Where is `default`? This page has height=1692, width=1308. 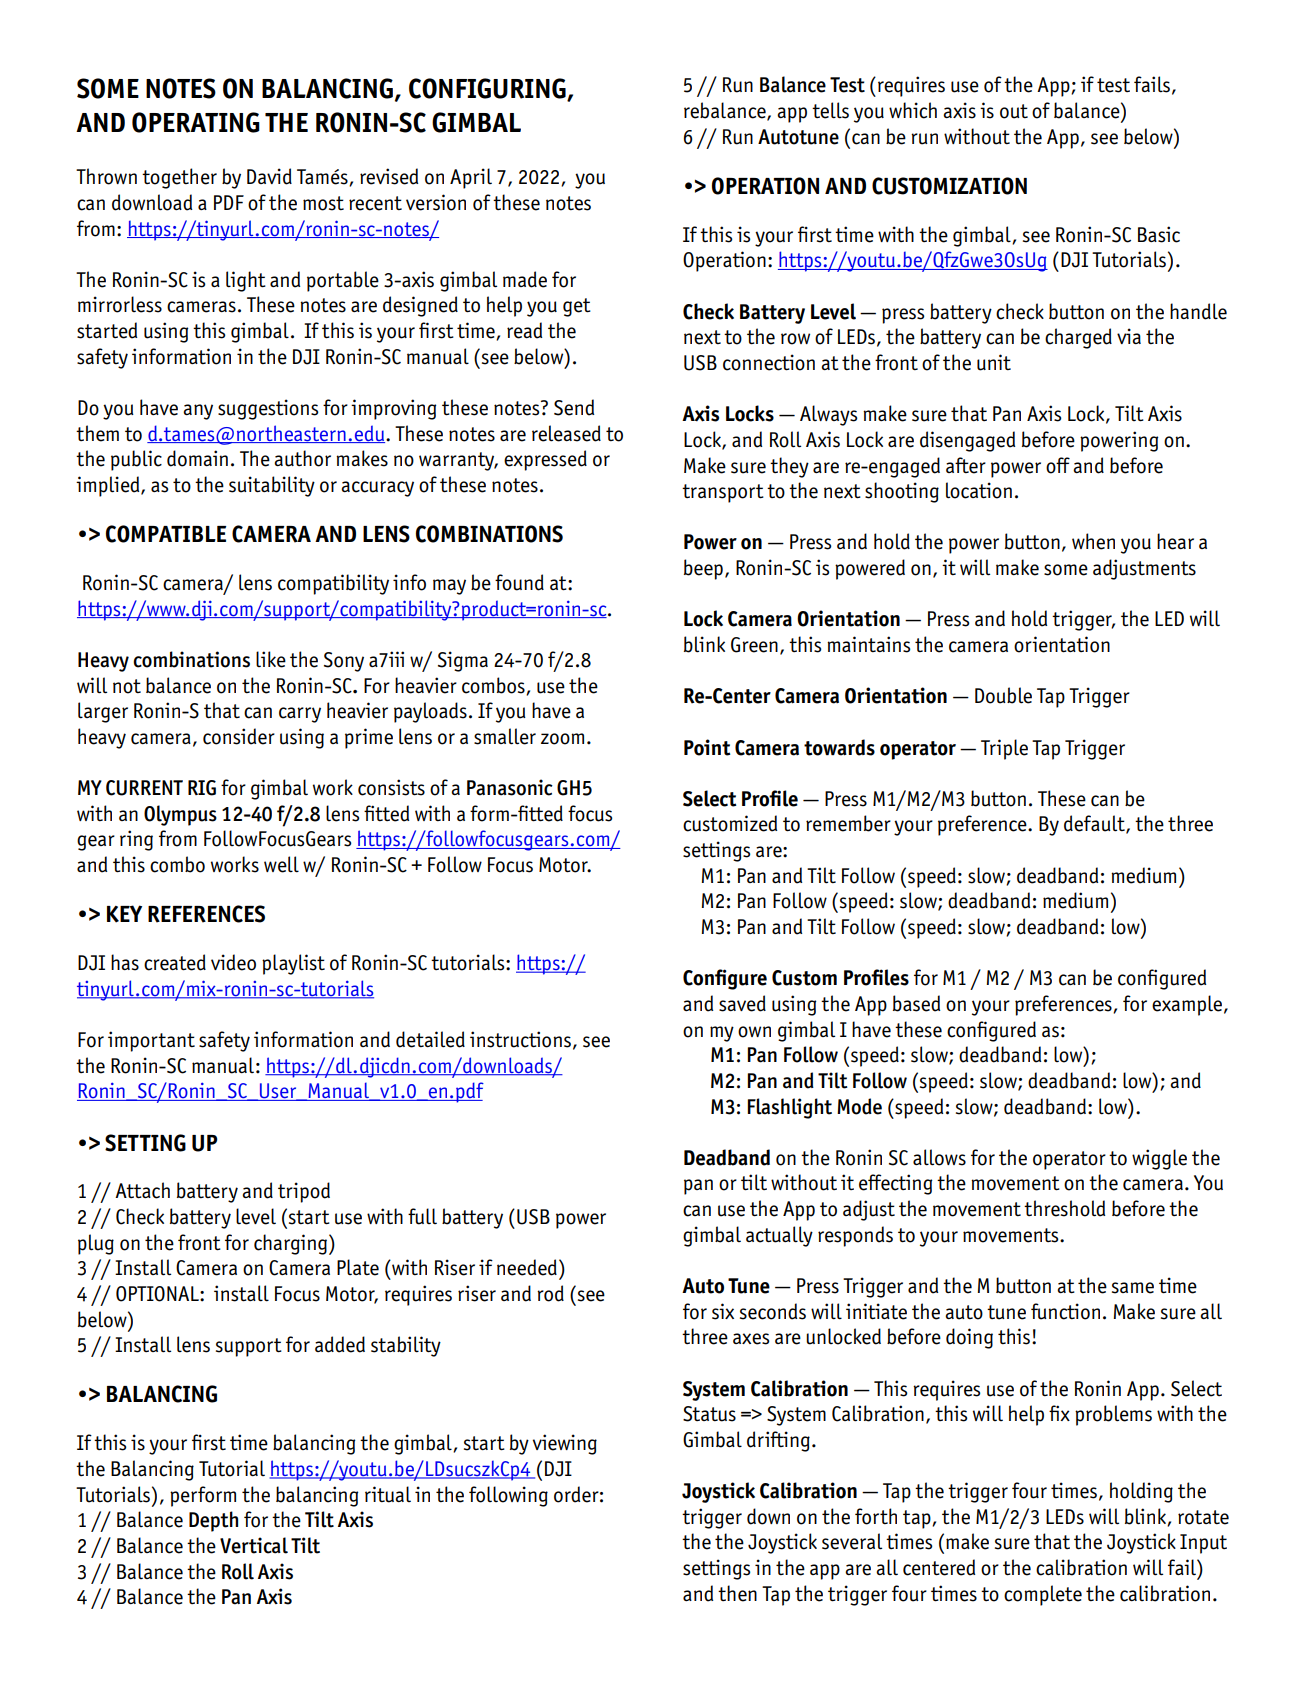 default is located at coordinates (1095, 824).
